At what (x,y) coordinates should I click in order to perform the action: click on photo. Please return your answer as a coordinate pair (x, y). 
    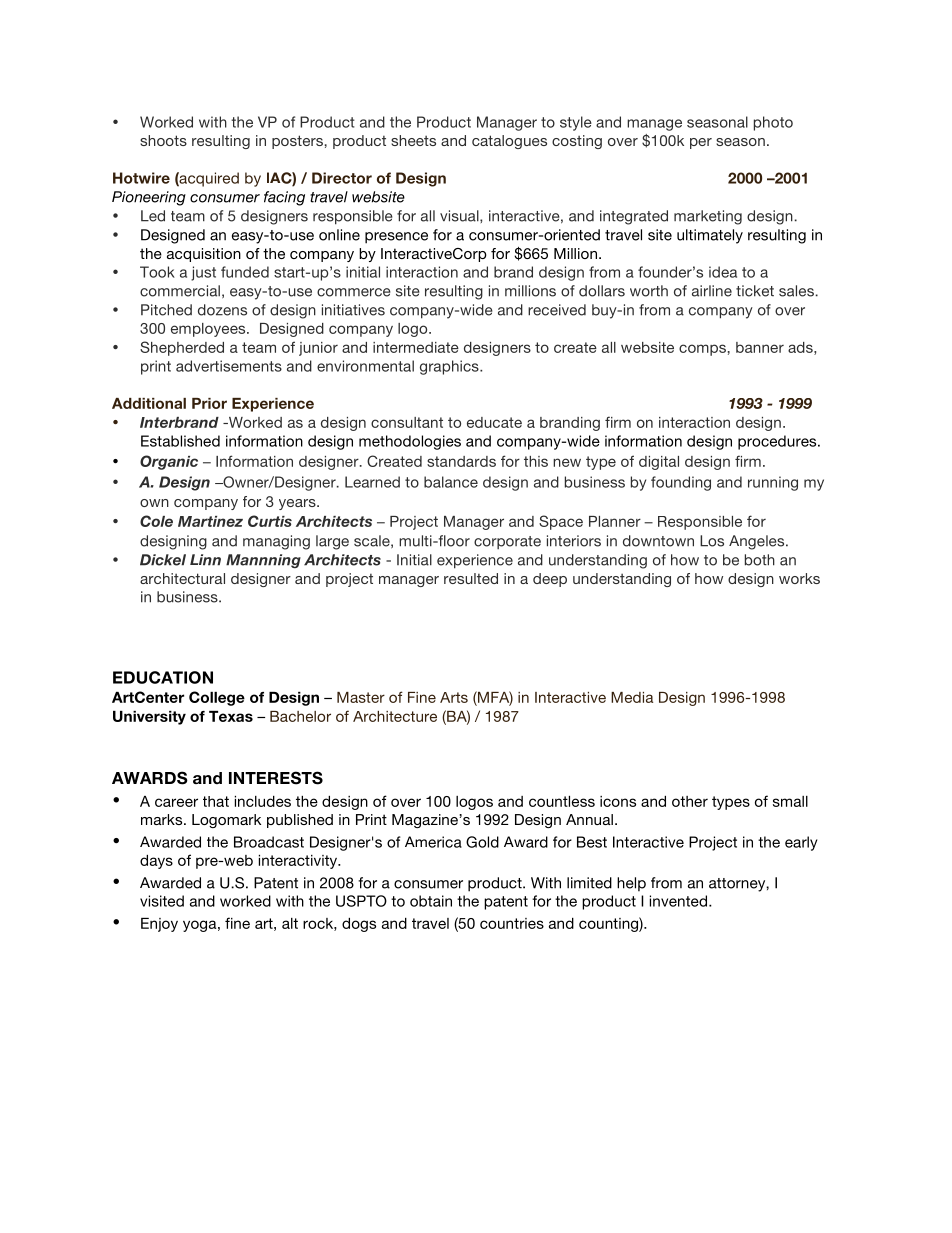
    Looking at the image, I should click on (773, 123).
